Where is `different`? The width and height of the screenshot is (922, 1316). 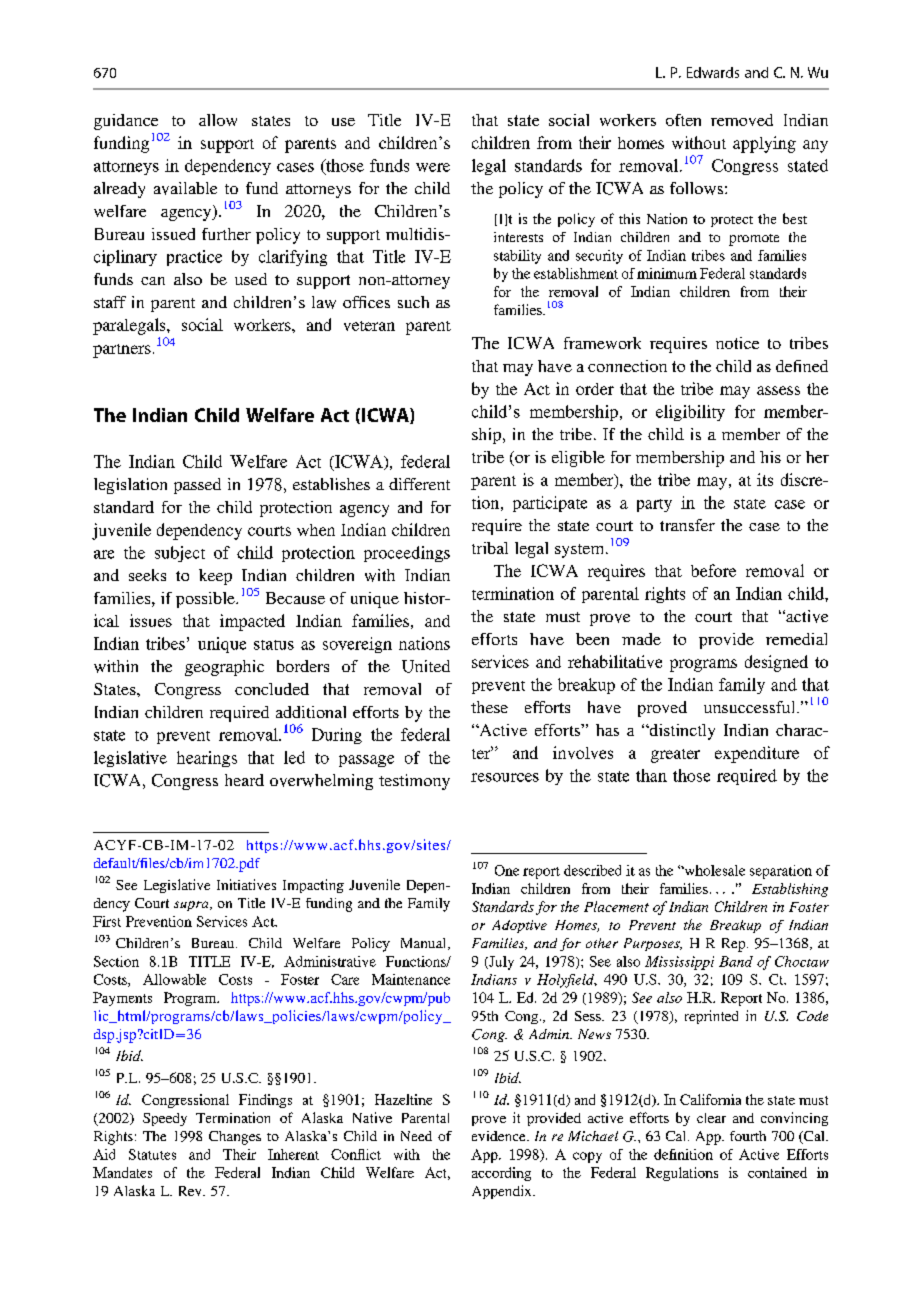
different is located at coordinates (419, 484).
